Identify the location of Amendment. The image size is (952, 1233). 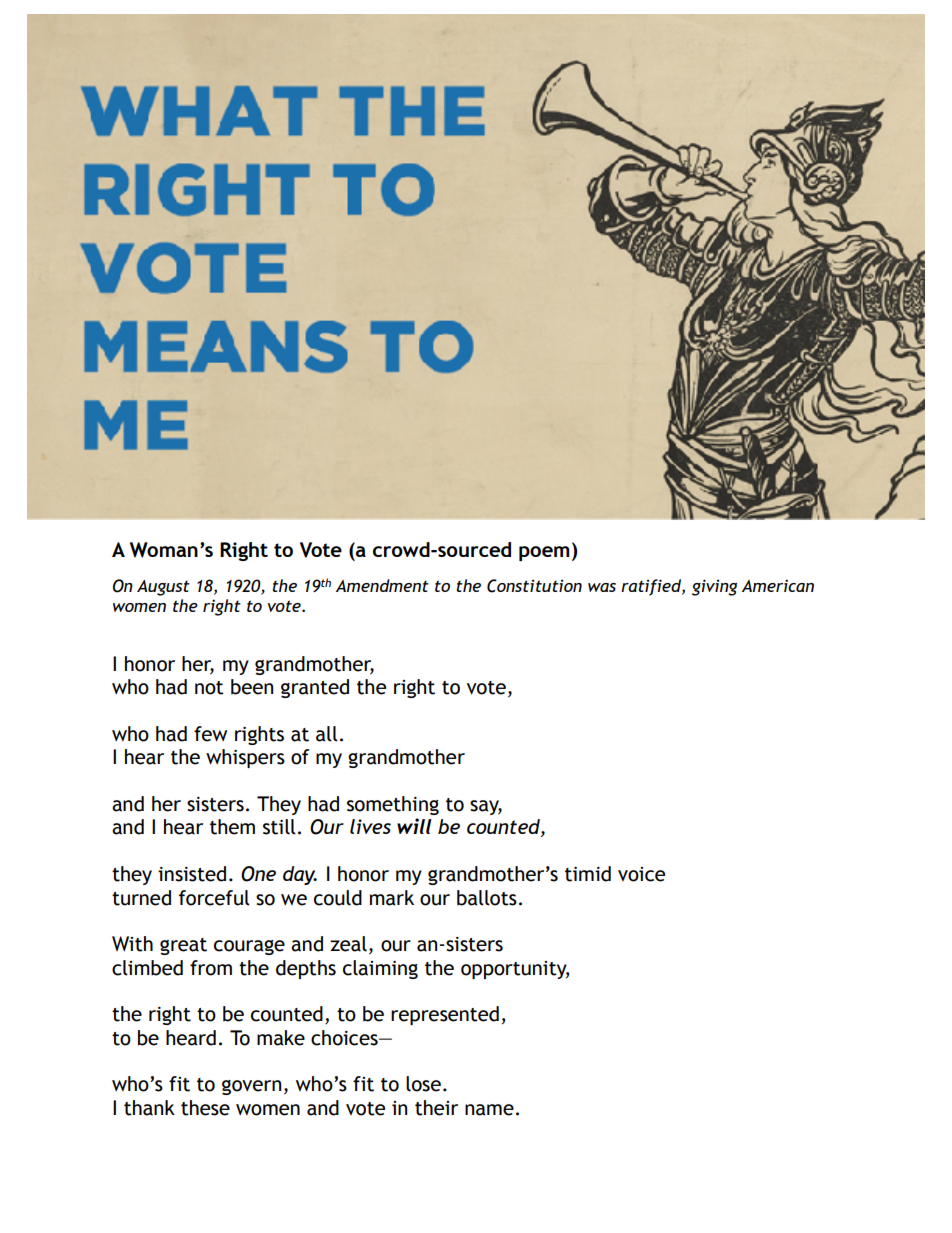
(382, 585).
